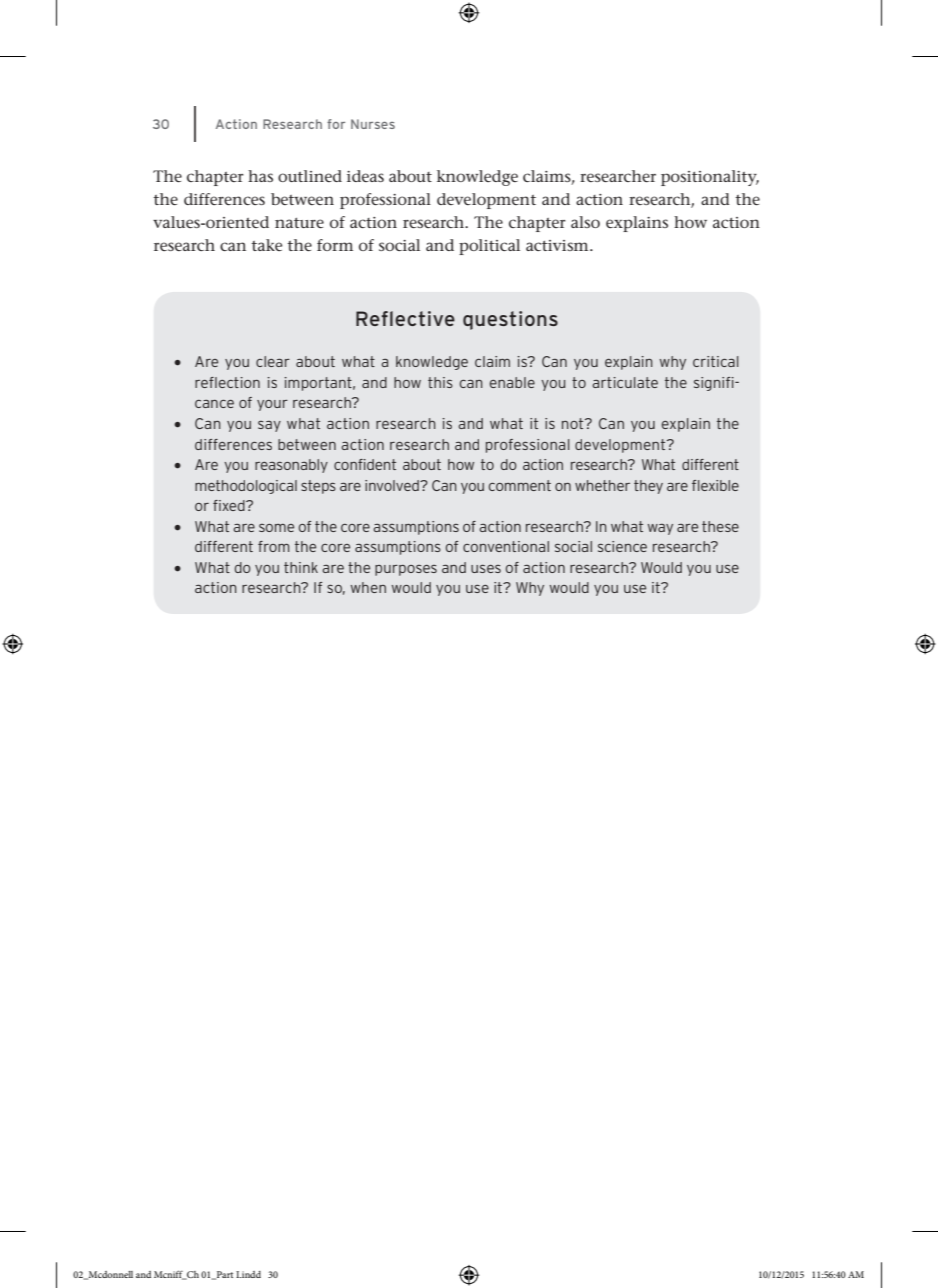 Image resolution: width=938 pixels, height=1288 pixels. Describe the element at coordinates (273, 361) in the screenshot. I see `clear` at that location.
